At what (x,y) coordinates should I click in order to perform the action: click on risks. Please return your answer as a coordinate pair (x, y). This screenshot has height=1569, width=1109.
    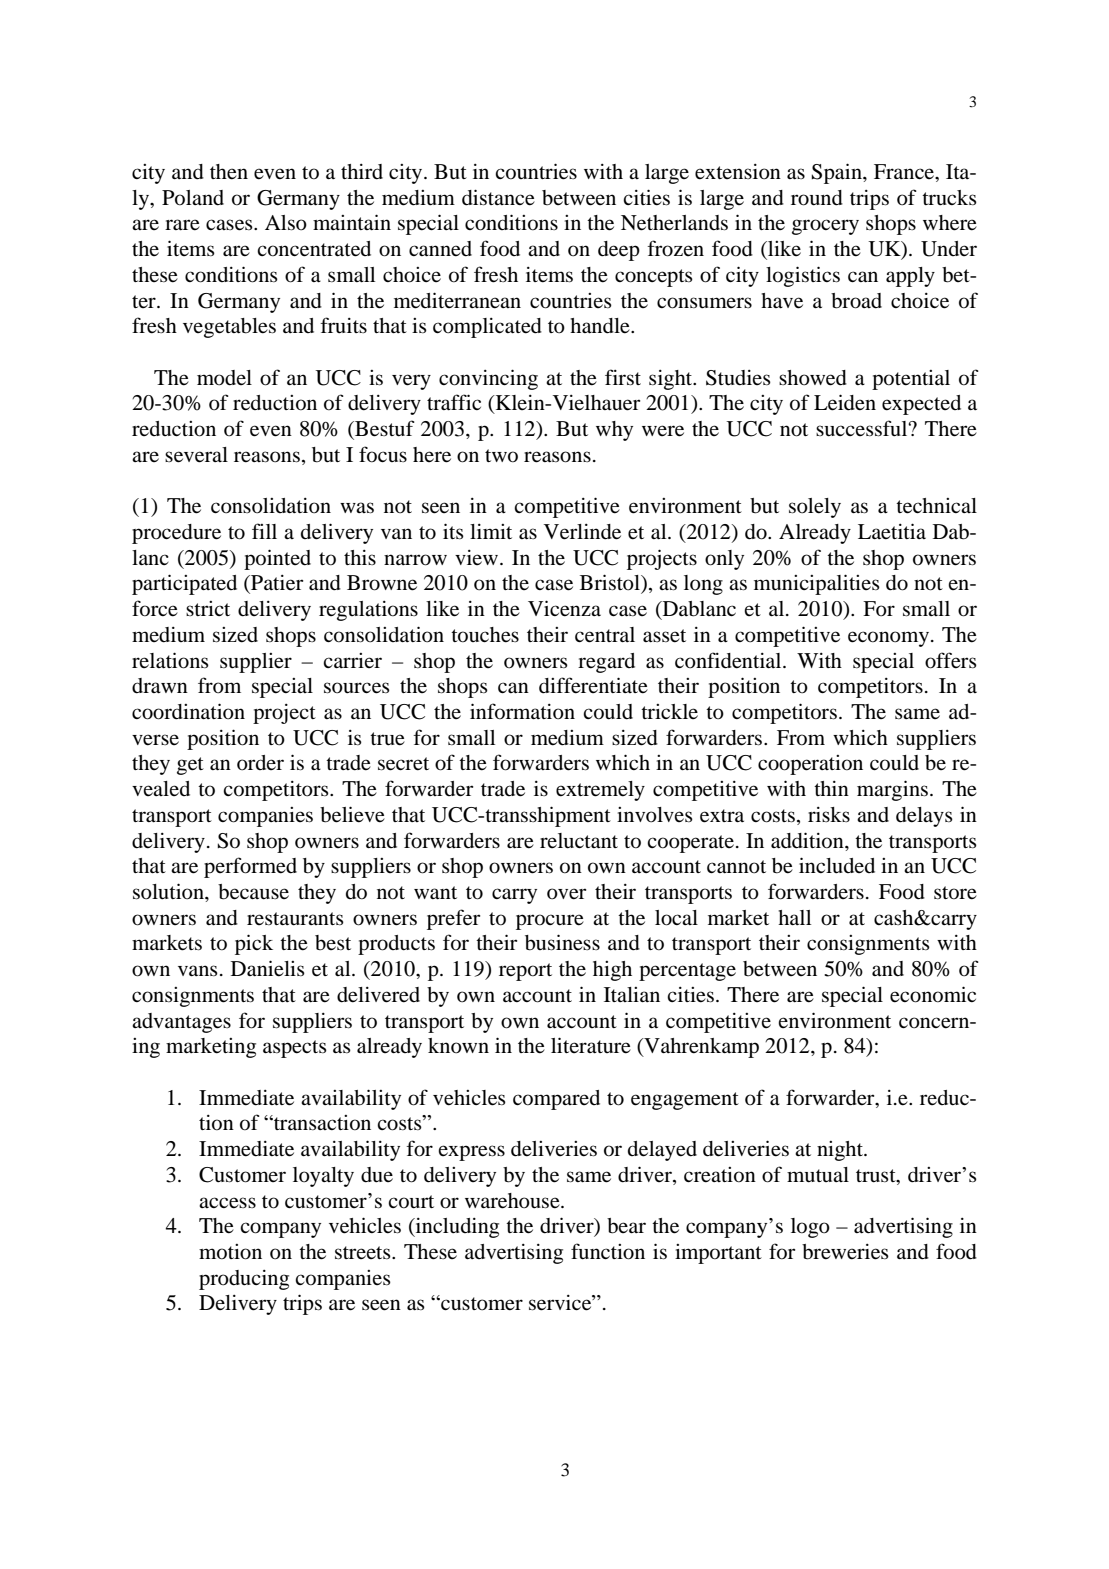
    Looking at the image, I should click on (829, 814).
